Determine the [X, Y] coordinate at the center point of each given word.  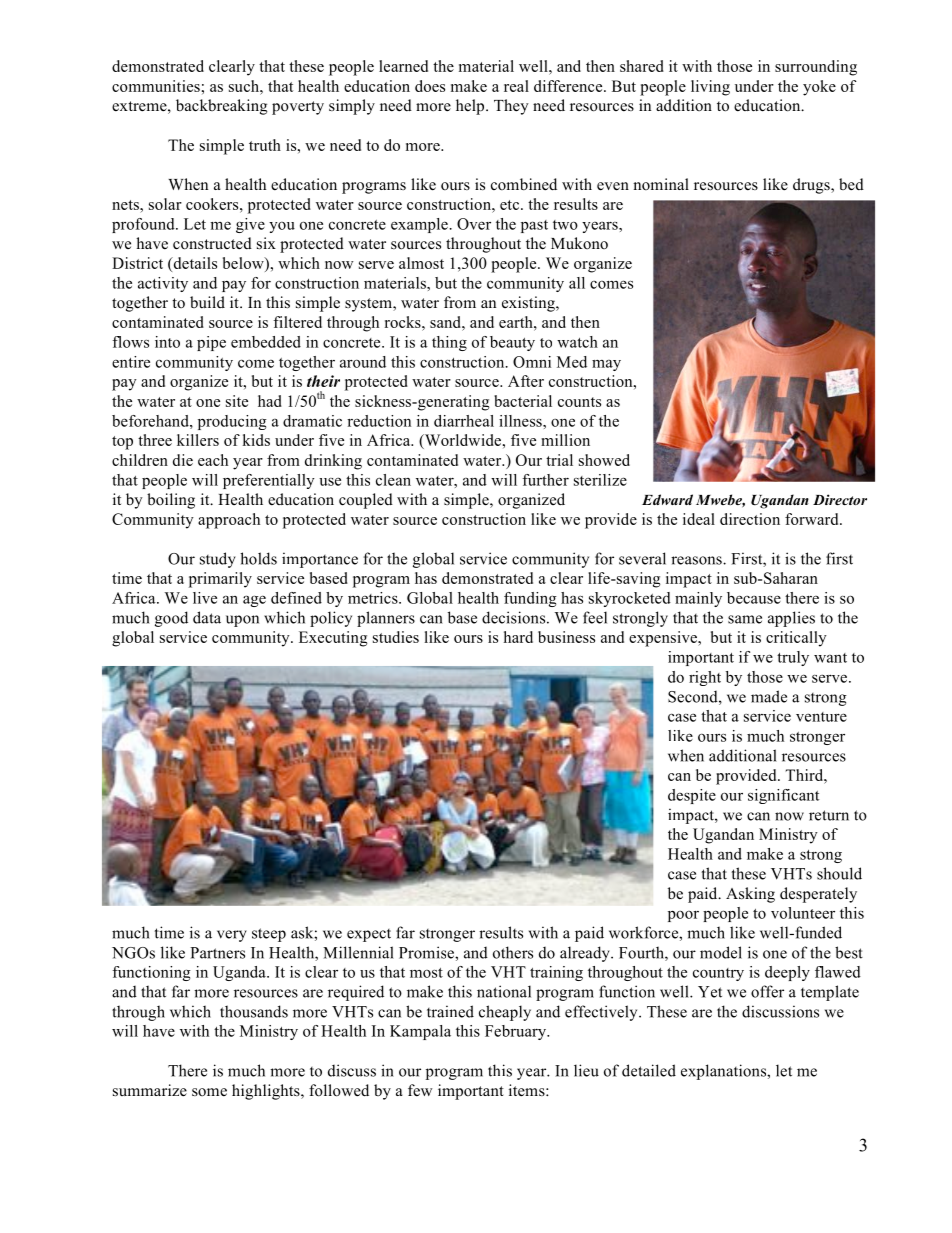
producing [232, 422]
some [209, 1092]
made [769, 696]
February [517, 1032]
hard [518, 637]
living [710, 88]
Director [840, 499]
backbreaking [222, 107]
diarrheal [464, 421]
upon [242, 621]
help [471, 107]
